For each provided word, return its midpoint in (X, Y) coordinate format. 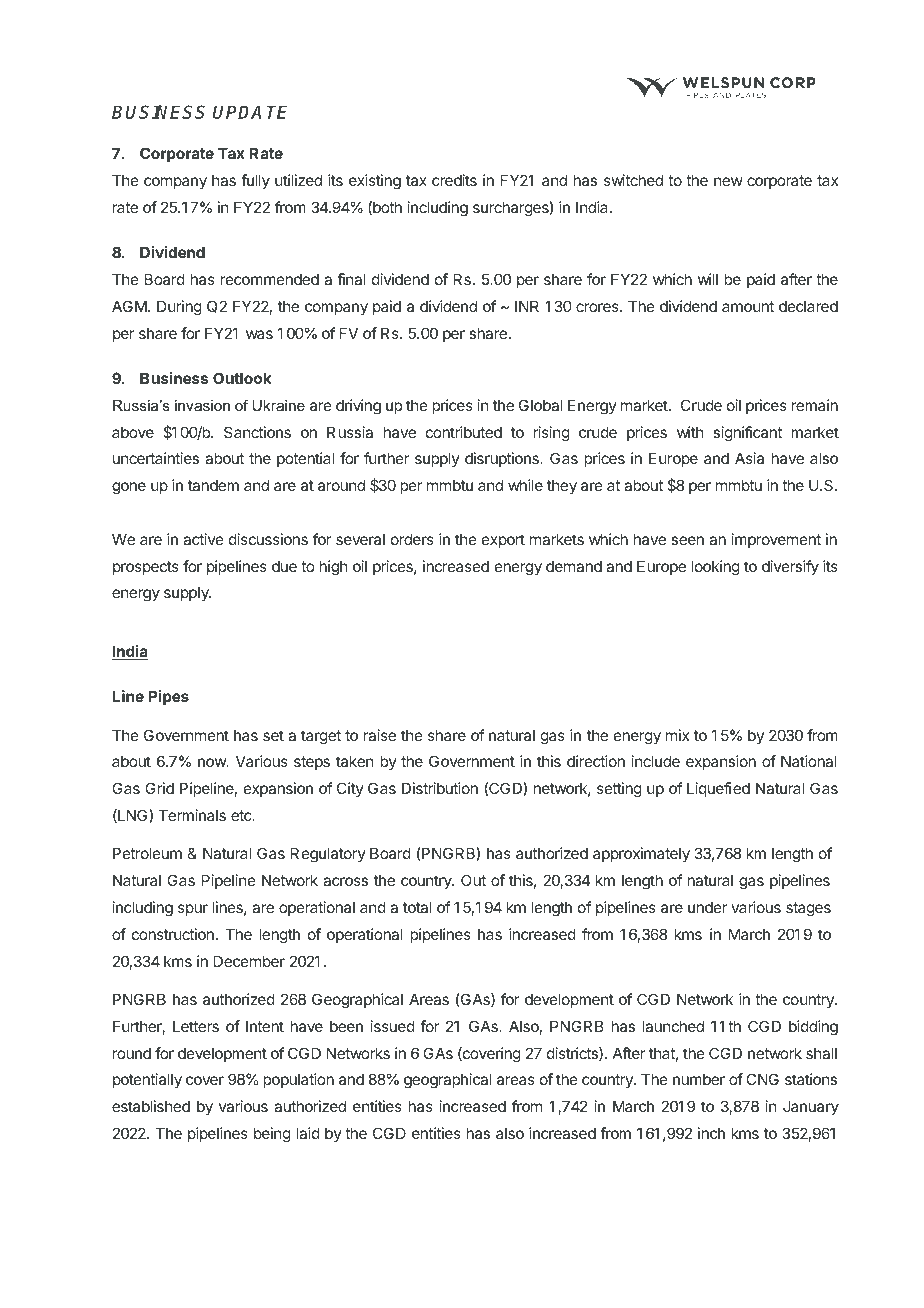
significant (747, 434)
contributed (464, 432)
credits (454, 180)
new (728, 181)
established (151, 1106)
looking (715, 568)
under (707, 907)
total (417, 907)
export (503, 541)
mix (677, 735)
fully (255, 181)
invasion (202, 405)
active (203, 539)
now (213, 762)
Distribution (440, 788)
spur (193, 910)
